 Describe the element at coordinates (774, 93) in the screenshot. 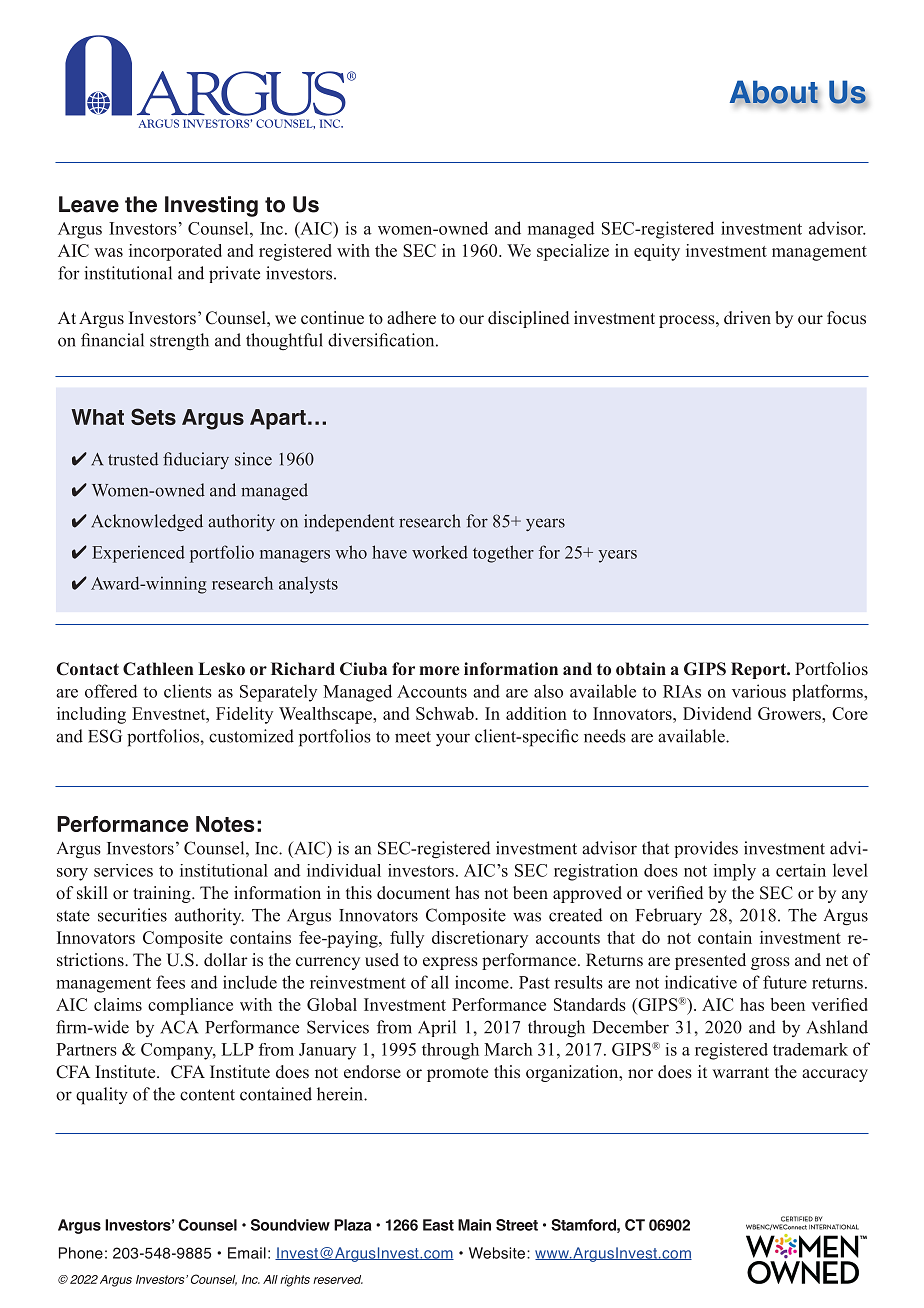

I see `About` at that location.
